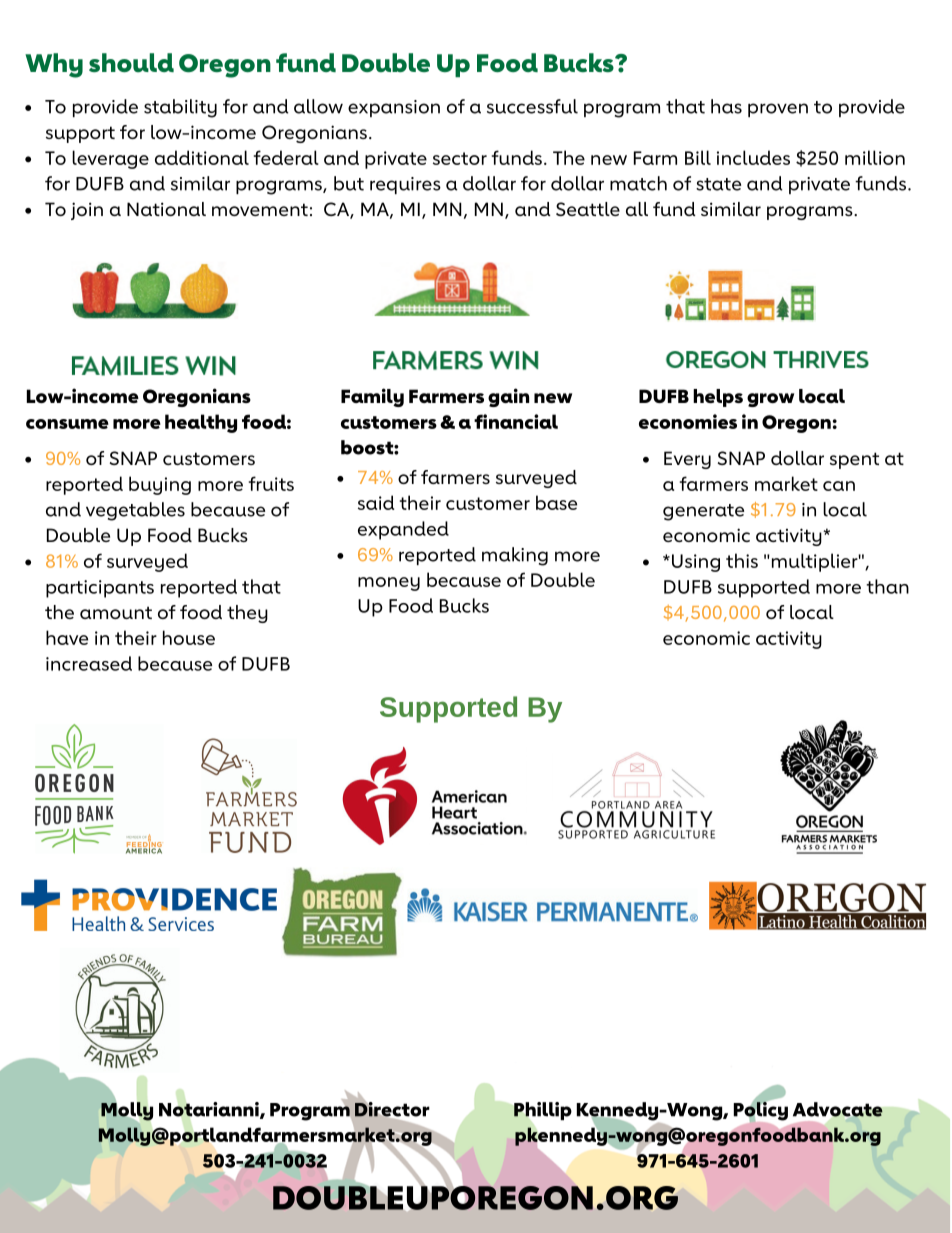  I want to click on increased, so click(89, 663).
